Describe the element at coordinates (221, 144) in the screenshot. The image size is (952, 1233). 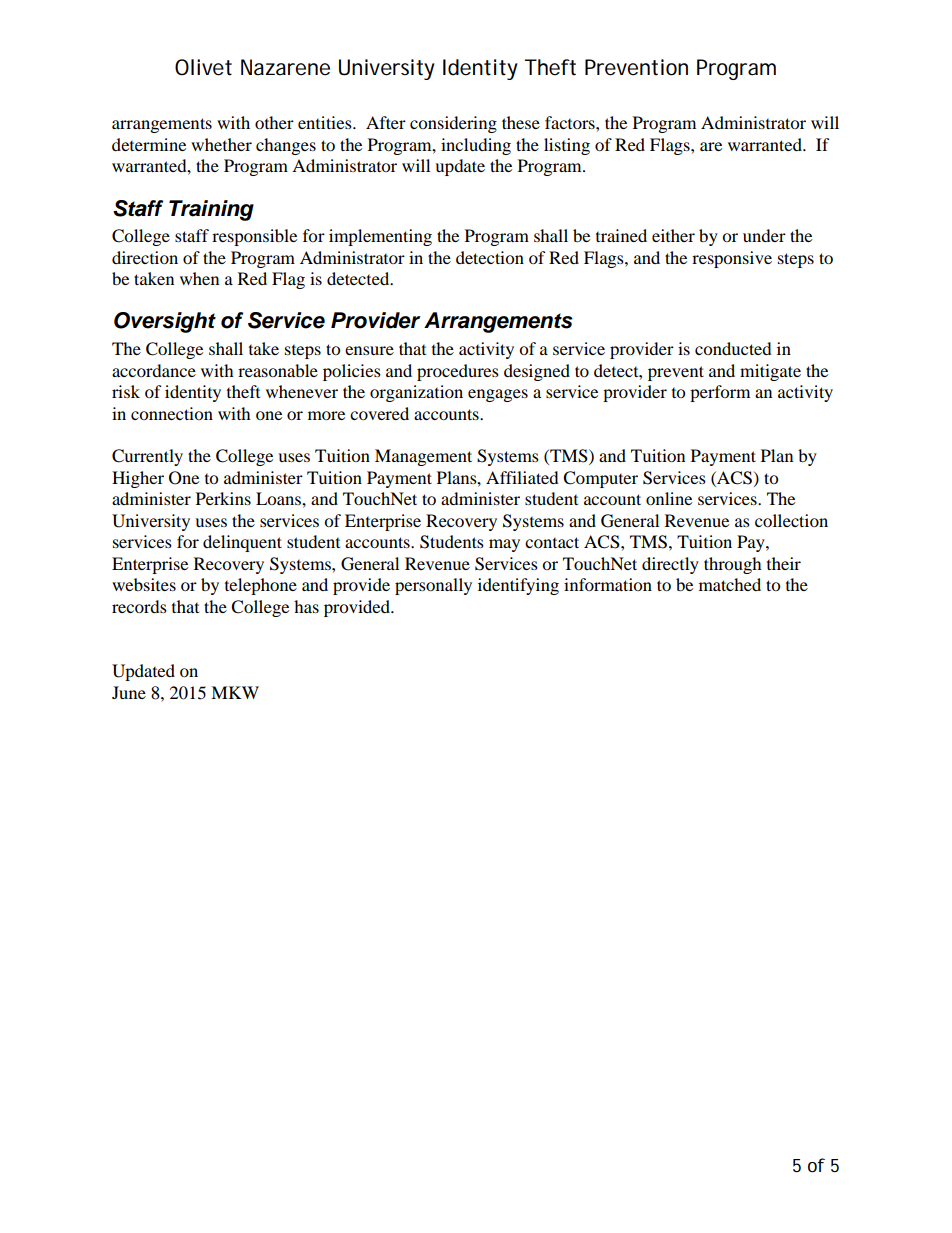
I see `whether` at that location.
